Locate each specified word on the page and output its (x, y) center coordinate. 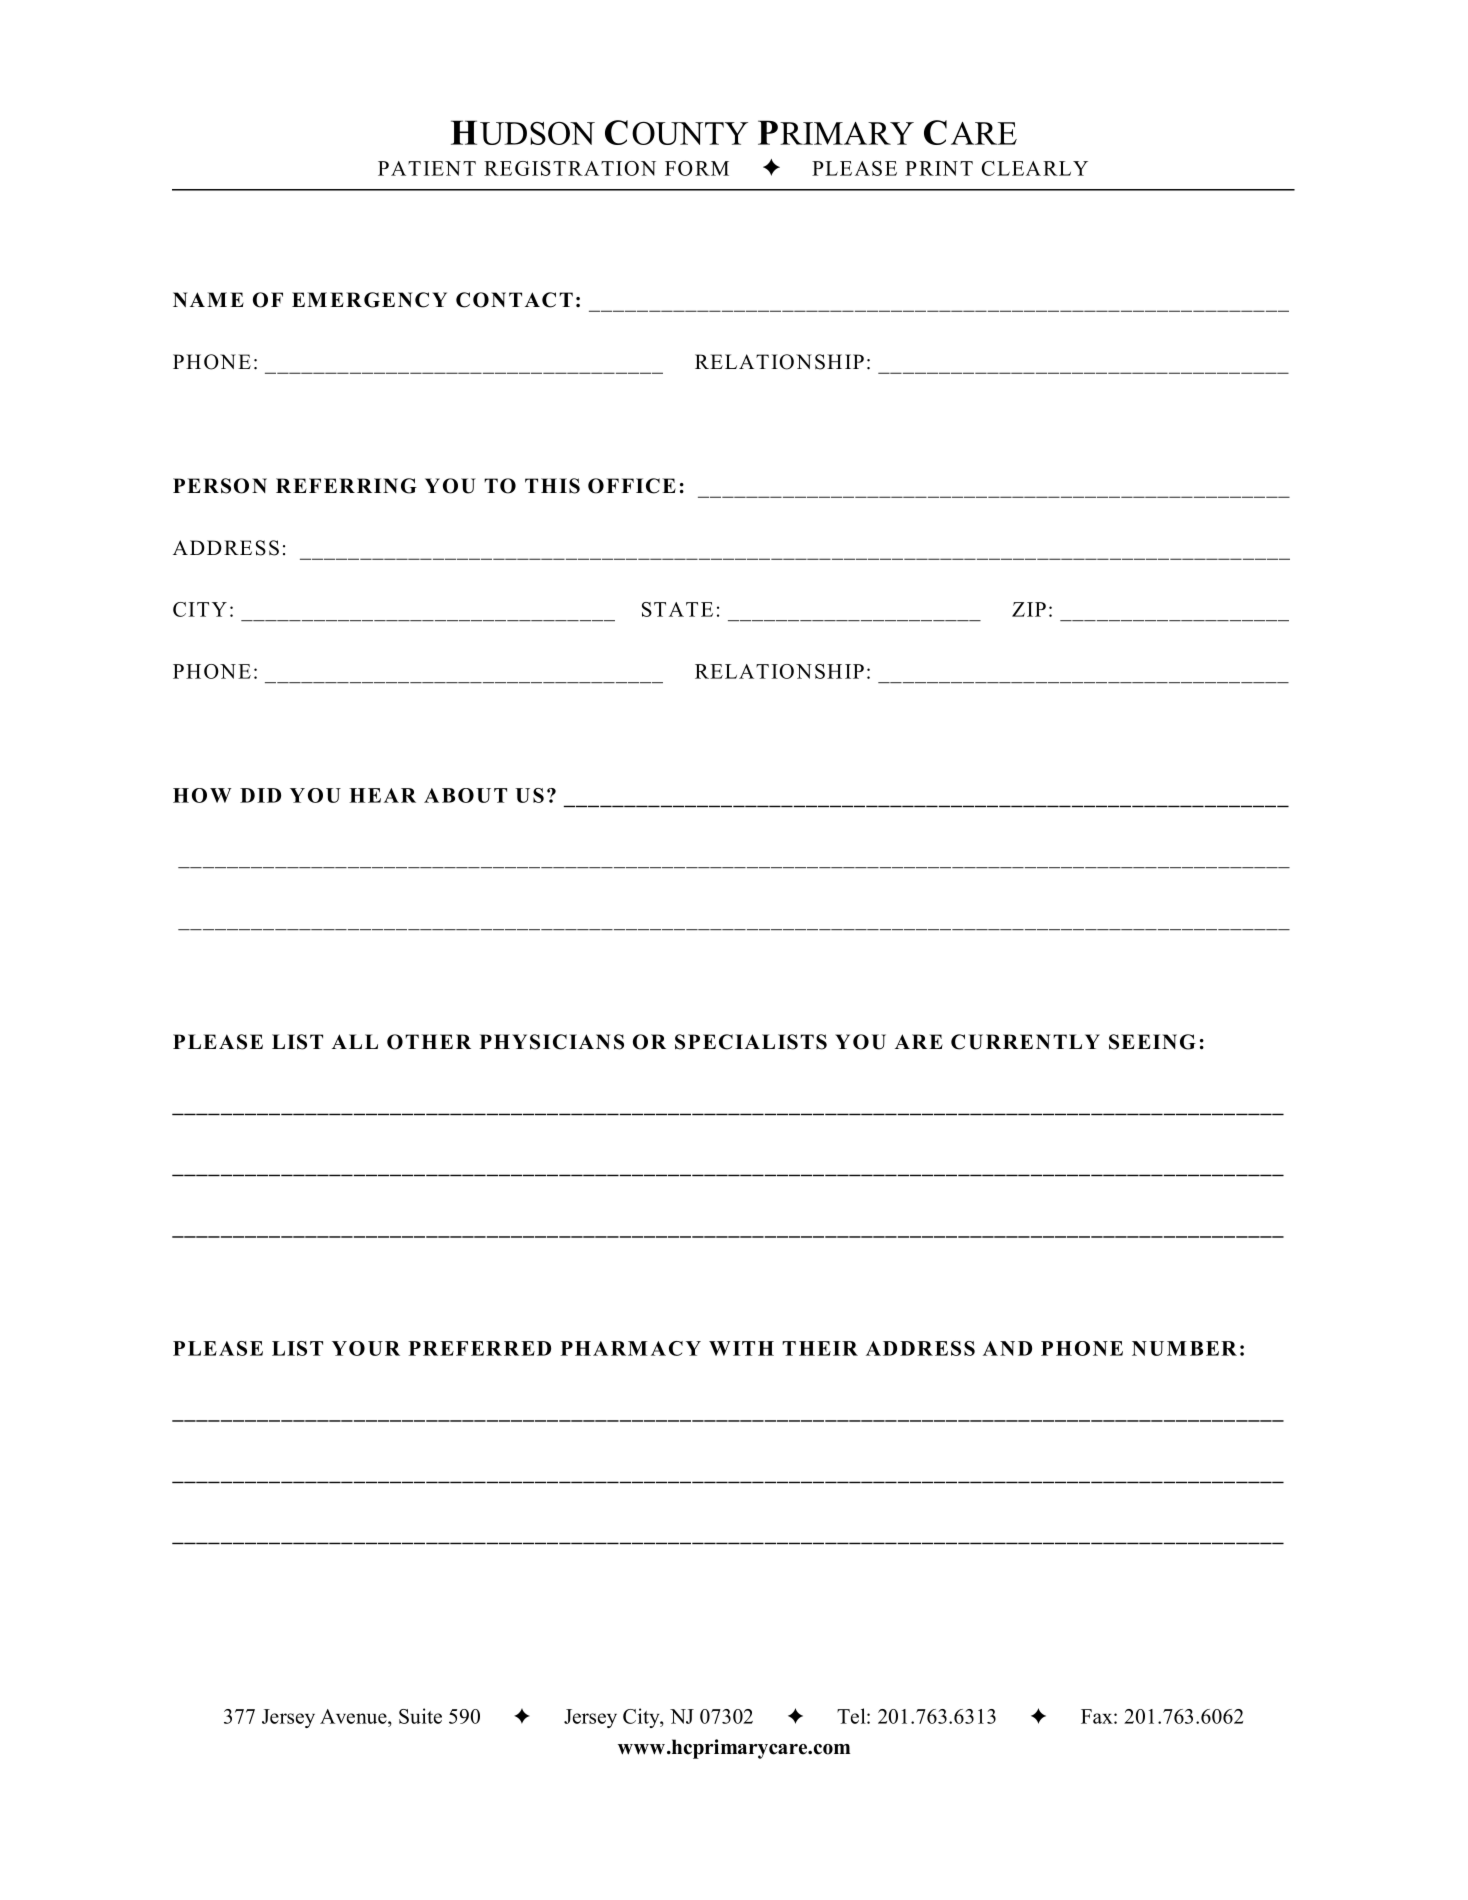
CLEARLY (1034, 168)
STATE (677, 609)
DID (260, 795)
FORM (697, 168)
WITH (741, 1348)
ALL (355, 1041)
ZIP (1029, 609)
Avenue (354, 1716)
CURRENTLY (1025, 1042)
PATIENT (427, 168)
